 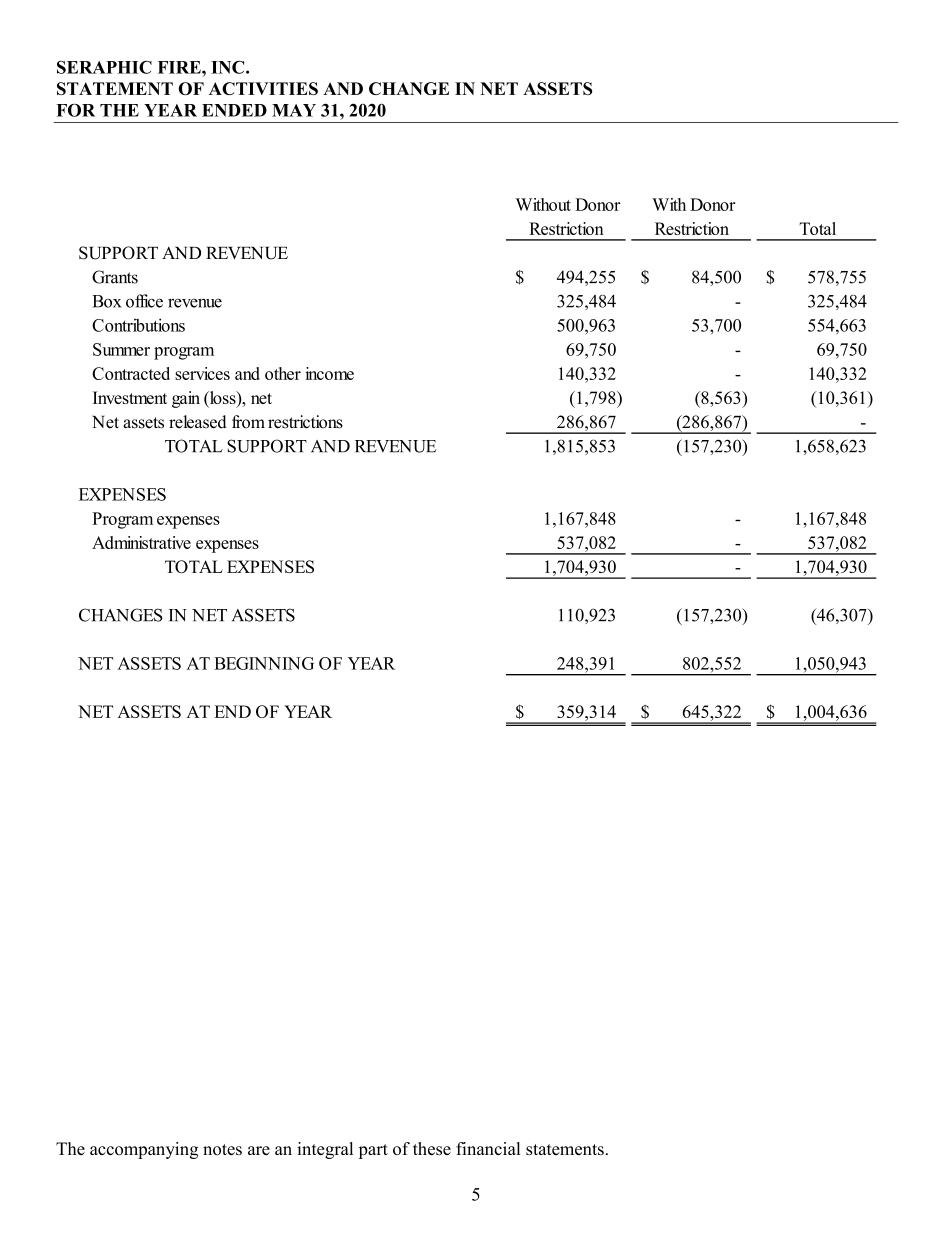 I want to click on income, so click(x=329, y=373).
